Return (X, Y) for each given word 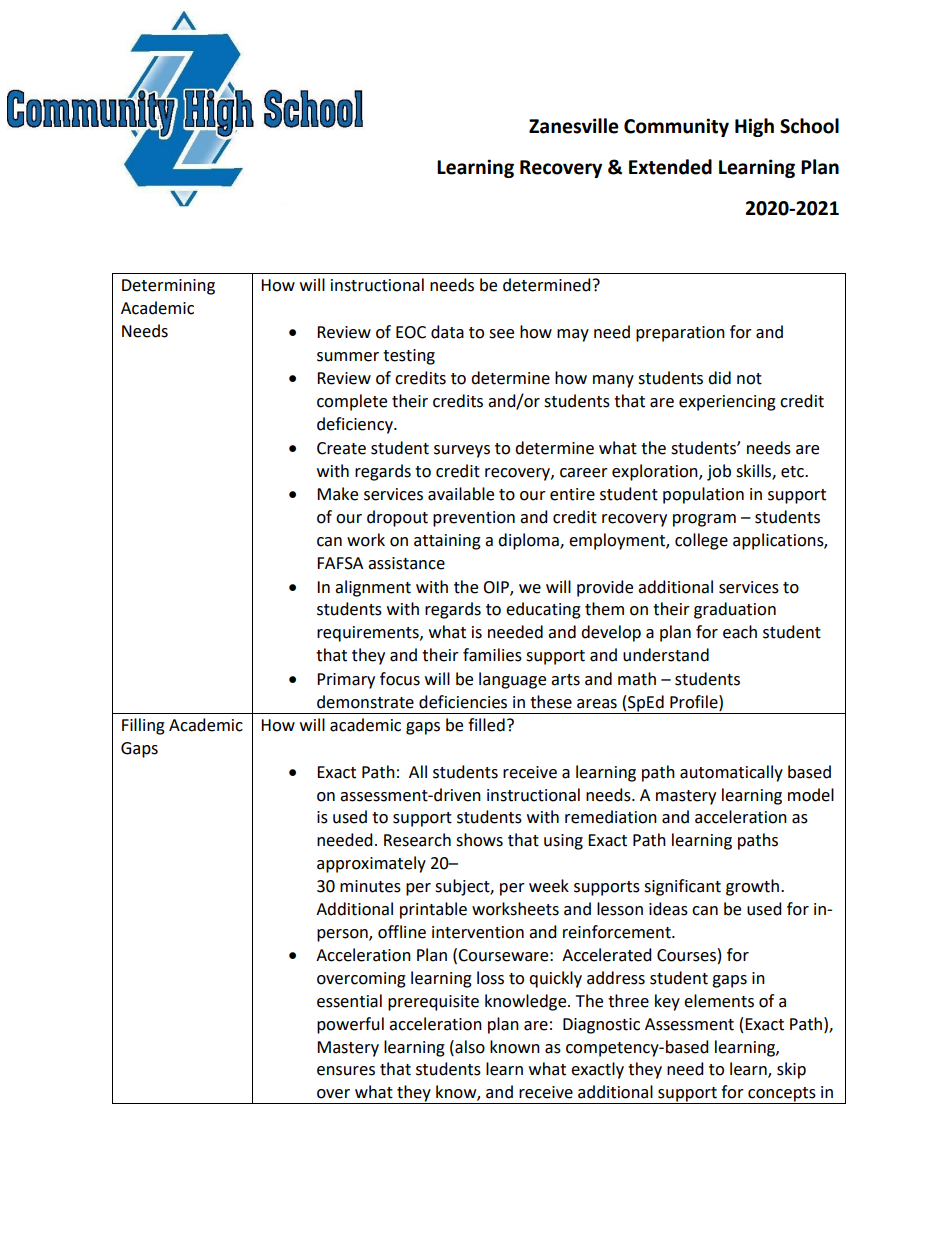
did (719, 378)
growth (752, 887)
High (754, 127)
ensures (346, 1071)
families (492, 655)
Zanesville (574, 126)
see (501, 334)
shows (479, 840)
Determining (168, 287)
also (469, 1047)
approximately (371, 864)
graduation (735, 610)
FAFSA (340, 563)
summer (348, 357)
